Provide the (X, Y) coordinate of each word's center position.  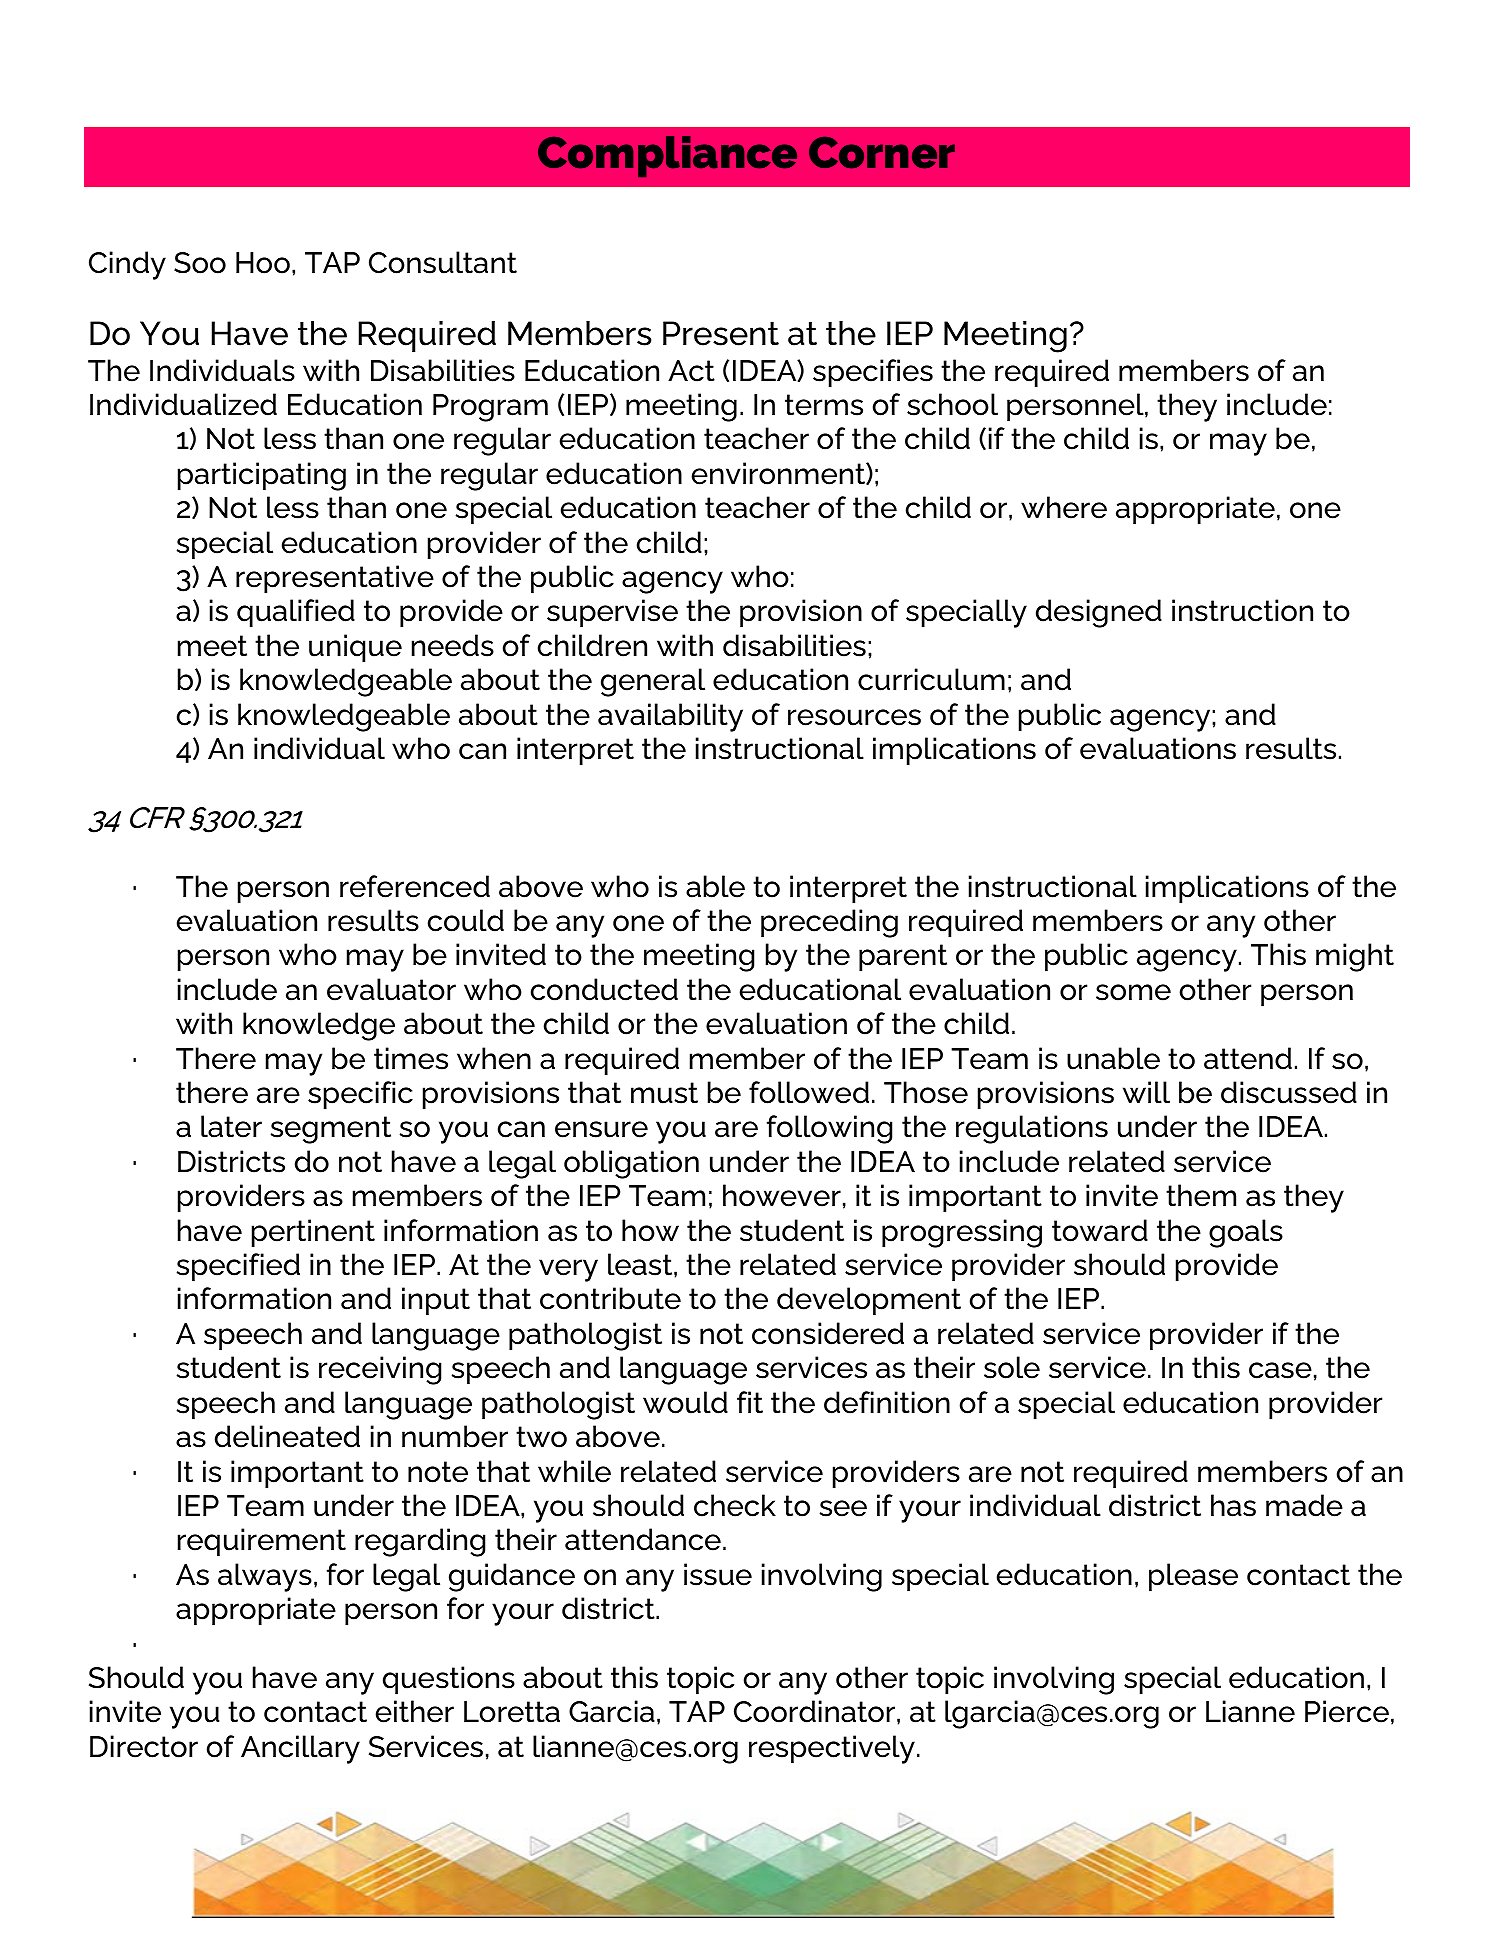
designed (1099, 613)
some (1133, 992)
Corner (882, 153)
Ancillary (300, 1749)
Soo (200, 263)
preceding (829, 923)
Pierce (1347, 1711)
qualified (296, 613)
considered (828, 1333)
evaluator (391, 989)
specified (238, 1267)
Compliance (667, 156)
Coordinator (816, 1711)
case (1280, 1370)
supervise (612, 613)
